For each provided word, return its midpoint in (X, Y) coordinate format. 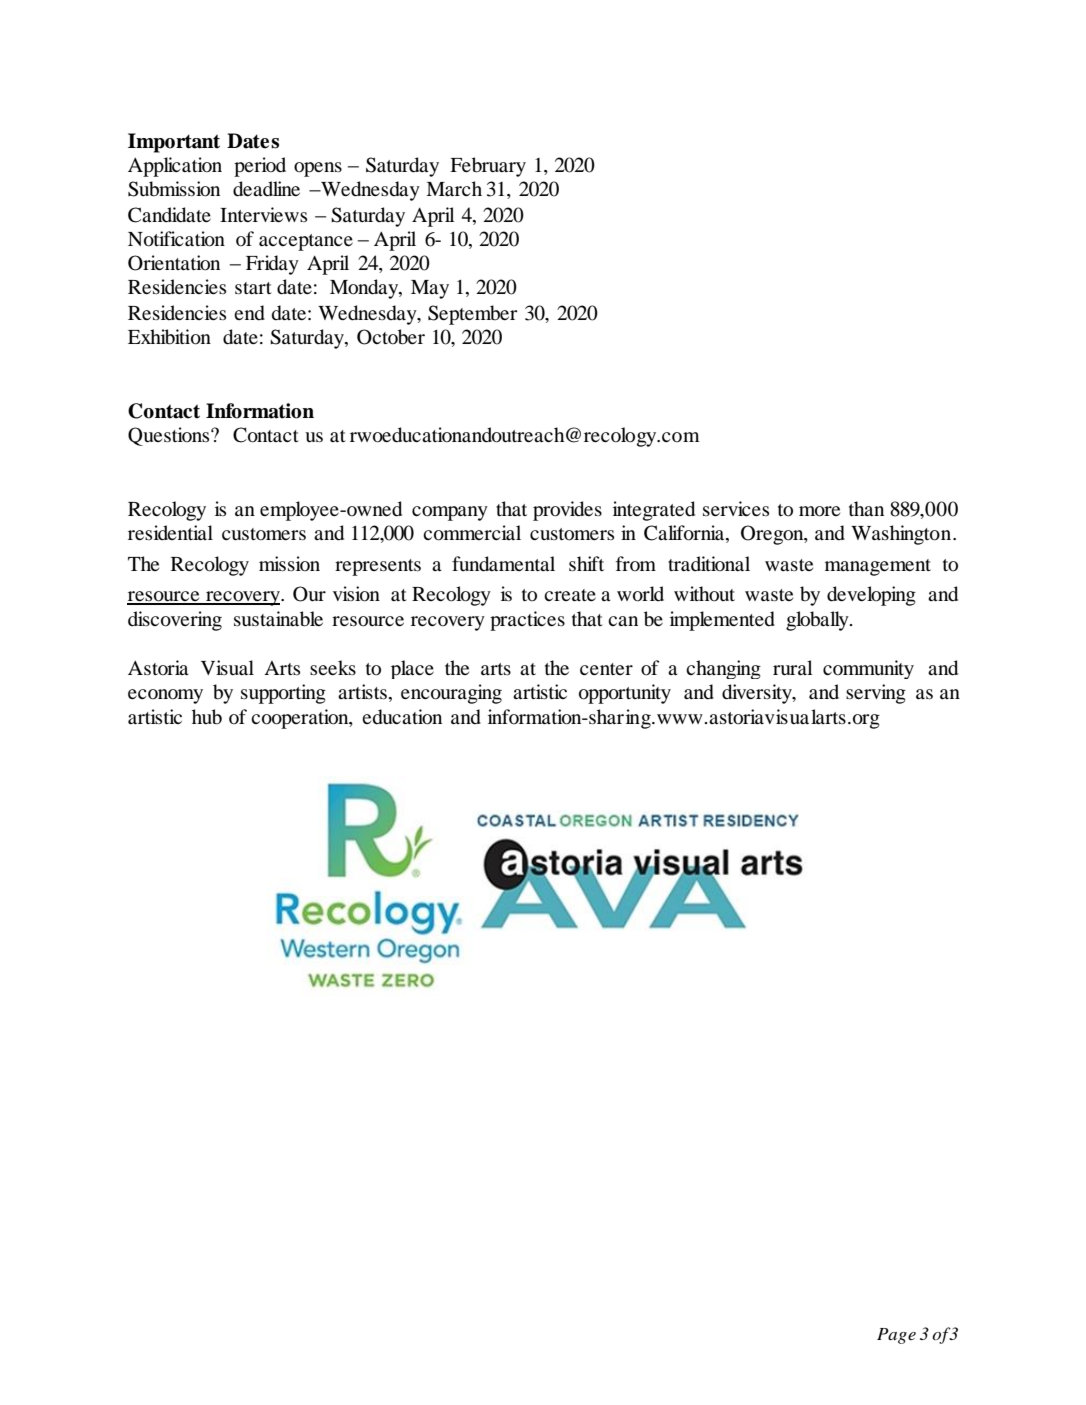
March (454, 188)
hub (207, 717)
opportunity (625, 694)
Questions (170, 436)
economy (165, 696)
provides (567, 511)
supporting (283, 694)
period (260, 167)
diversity (758, 694)
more (819, 511)
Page (896, 1336)
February (488, 167)
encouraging (451, 694)
